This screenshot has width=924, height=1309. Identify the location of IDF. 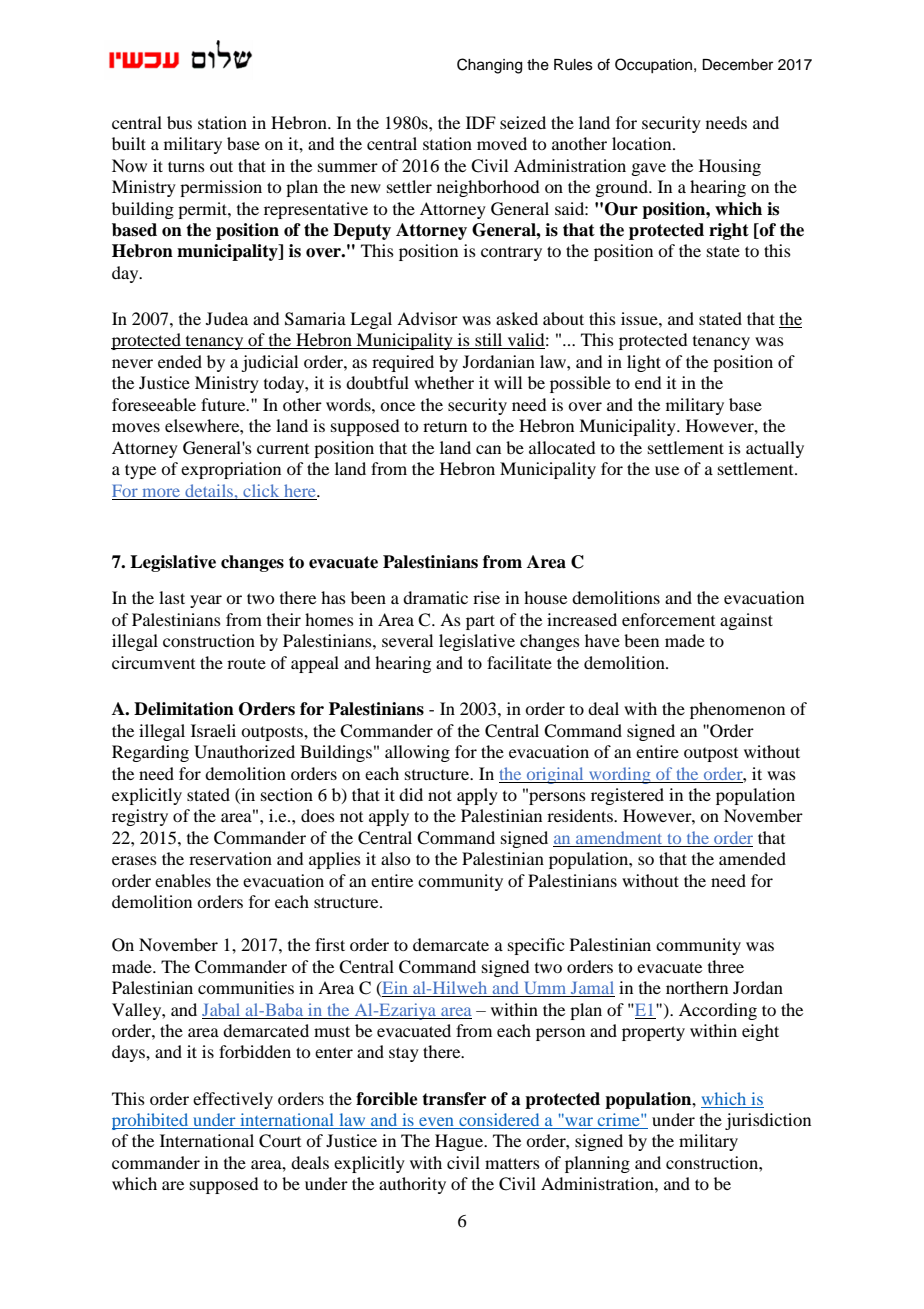
(481, 122).
